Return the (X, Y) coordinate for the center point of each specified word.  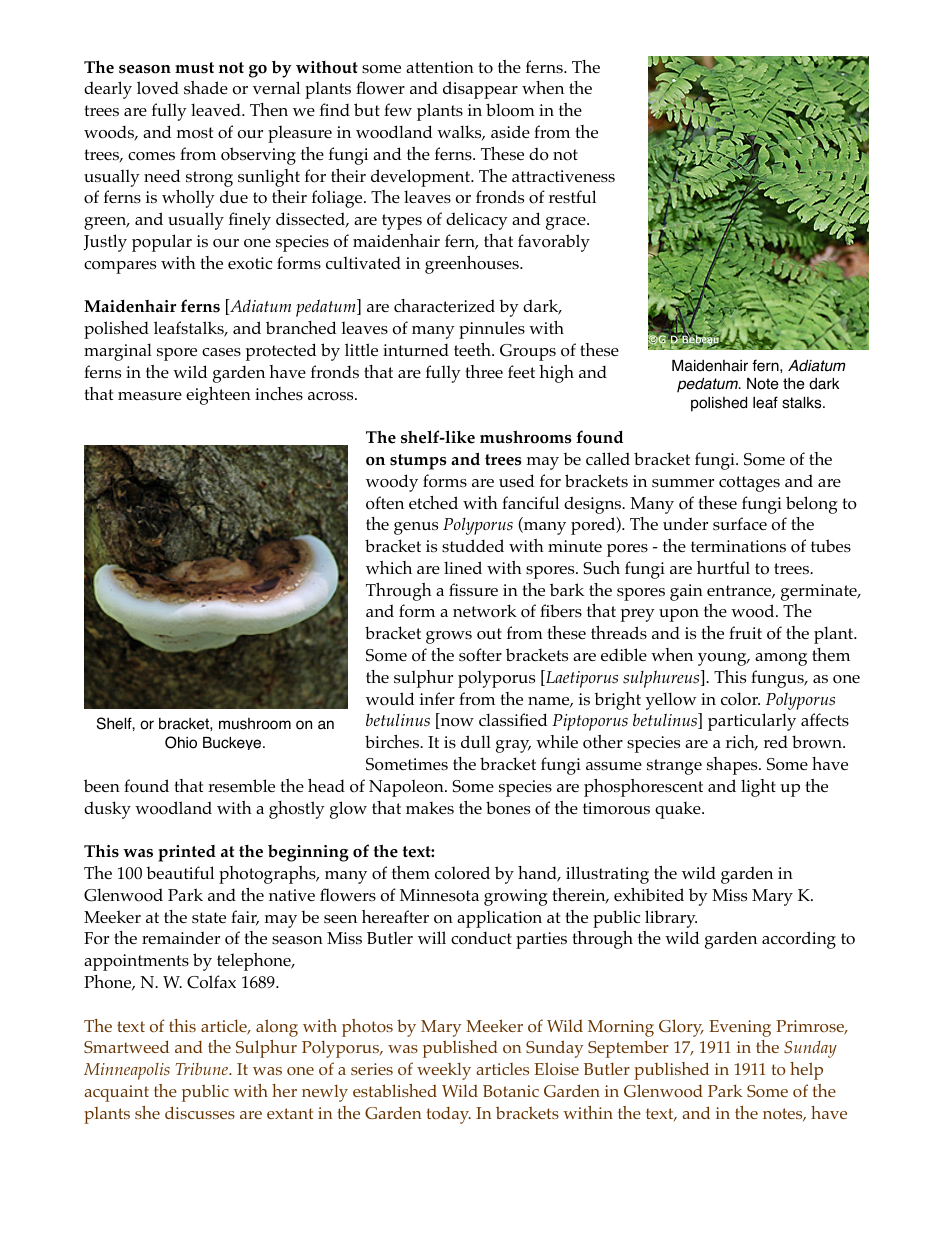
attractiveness (563, 176)
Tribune (203, 1069)
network (485, 611)
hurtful (723, 567)
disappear (480, 90)
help (806, 1071)
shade (206, 88)
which (389, 567)
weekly (444, 1071)
